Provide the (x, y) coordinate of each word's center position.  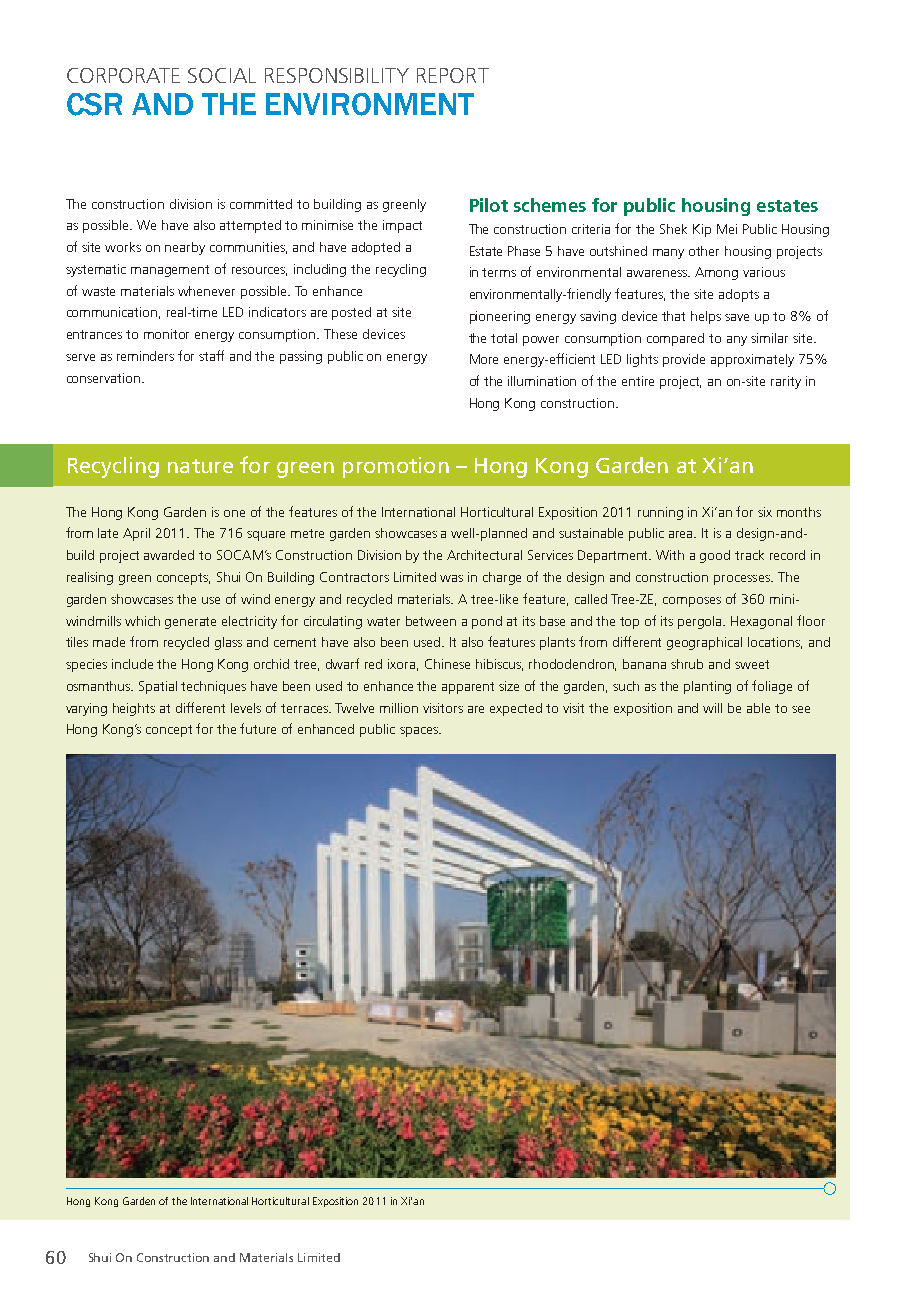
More (484, 359)
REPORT (453, 75)
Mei (727, 229)
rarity (786, 382)
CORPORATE (123, 75)
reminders (145, 356)
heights (134, 709)
